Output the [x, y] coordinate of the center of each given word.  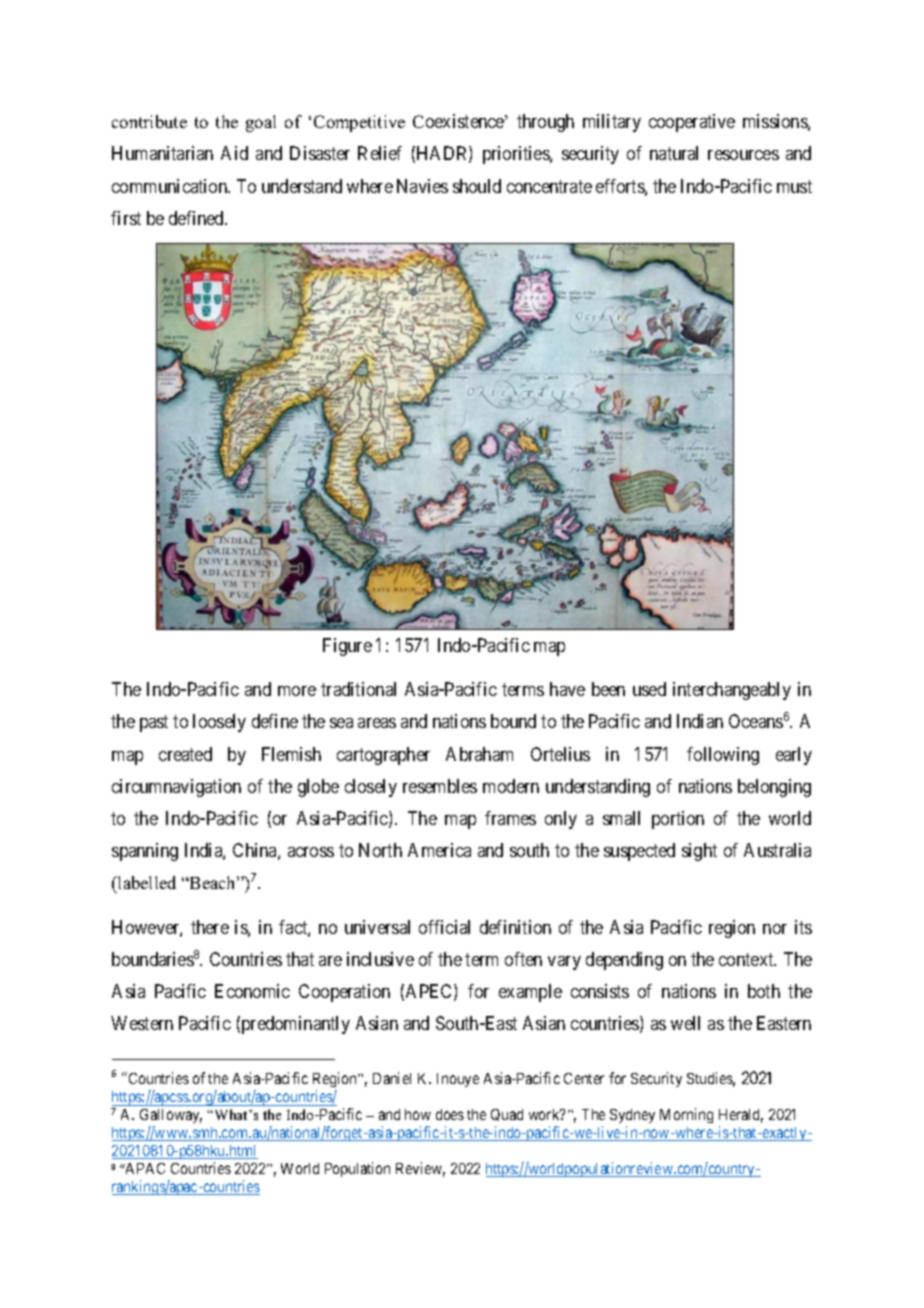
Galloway [171, 1116]
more [297, 691]
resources [743, 155]
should [477, 186]
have [567, 689]
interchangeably [732, 691]
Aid [234, 153]
